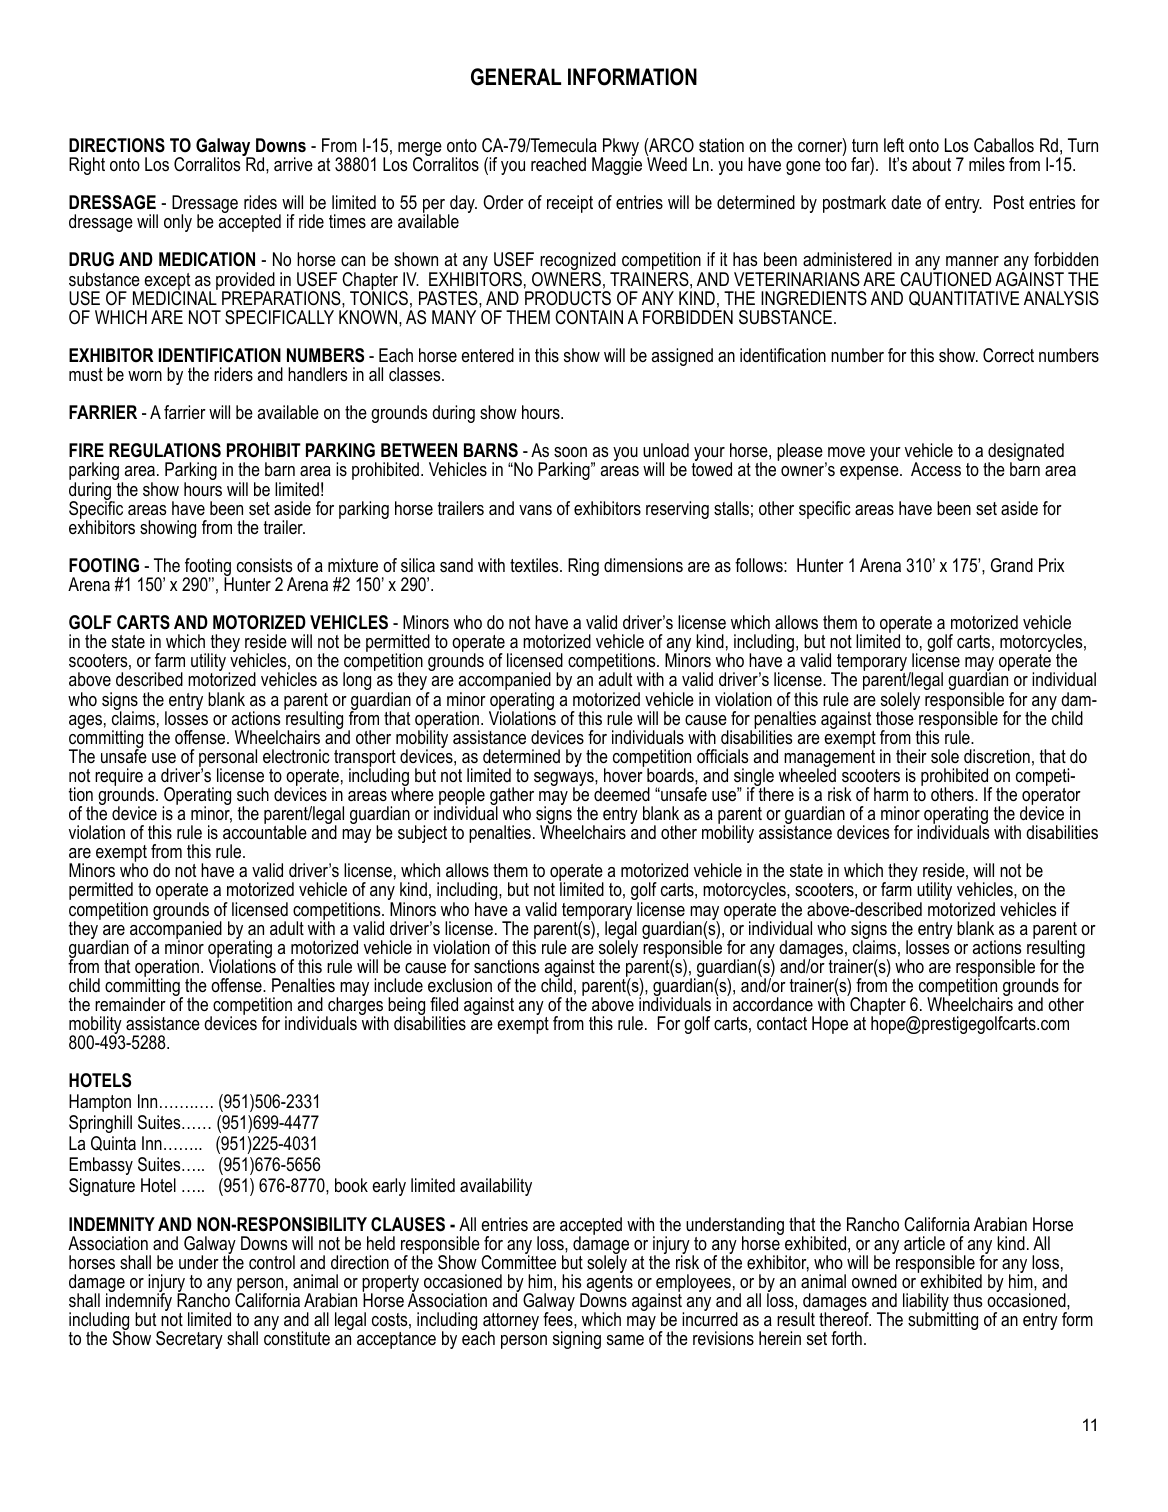  What do you see at coordinates (293, 164) in the document?
I see `arrive` at bounding box center [293, 164].
